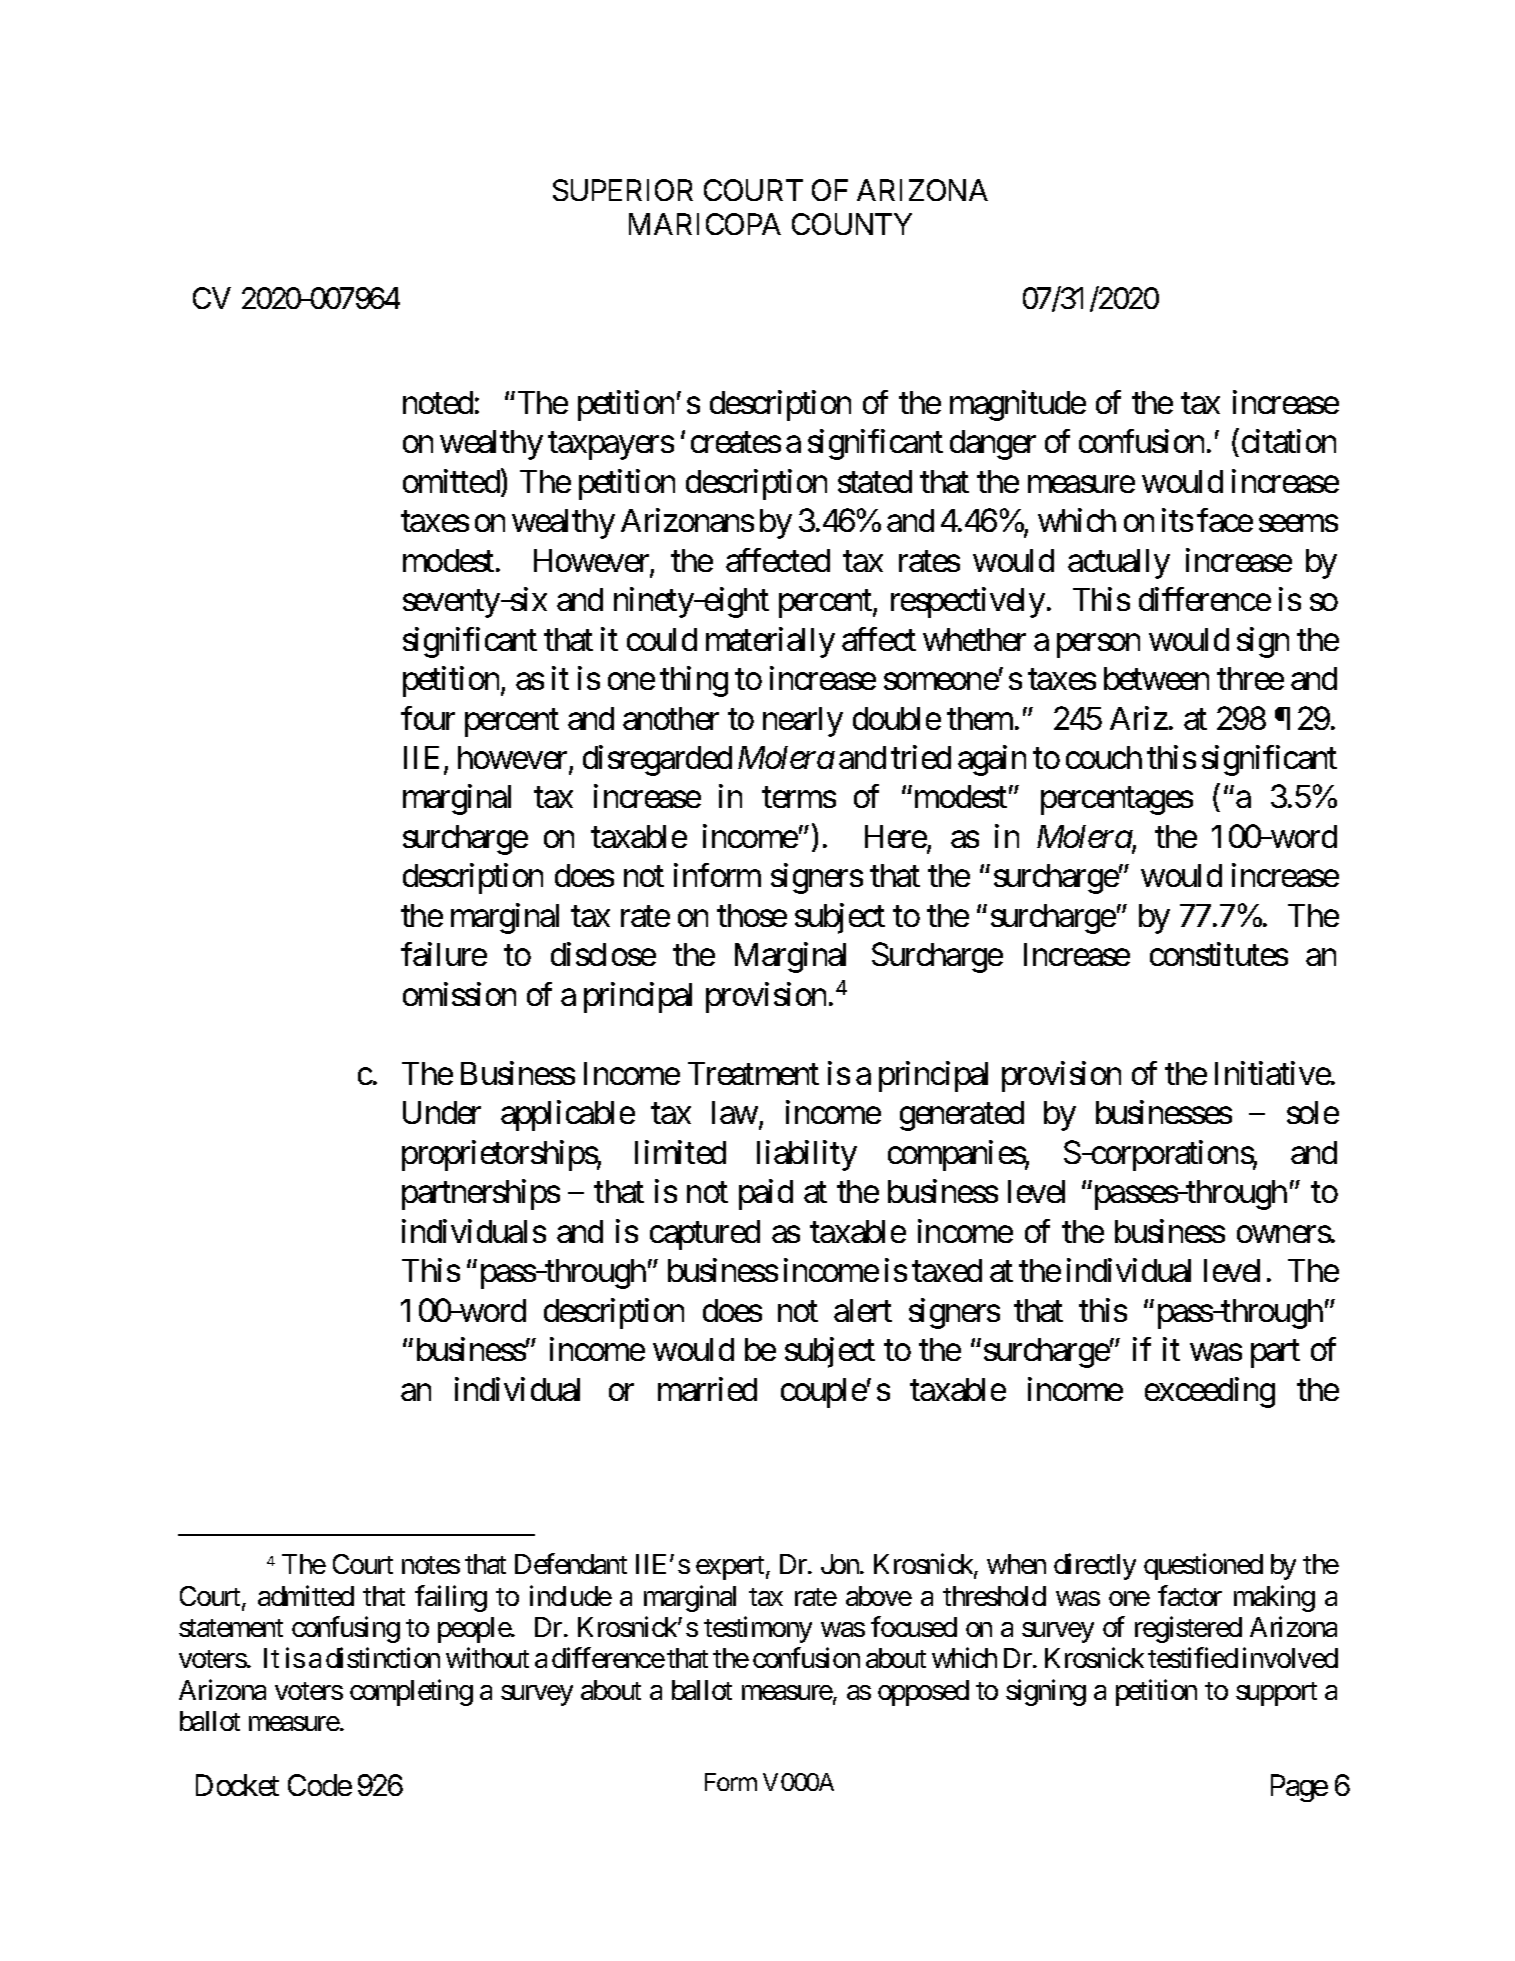  I want to click on distinction, so click(383, 1657).
